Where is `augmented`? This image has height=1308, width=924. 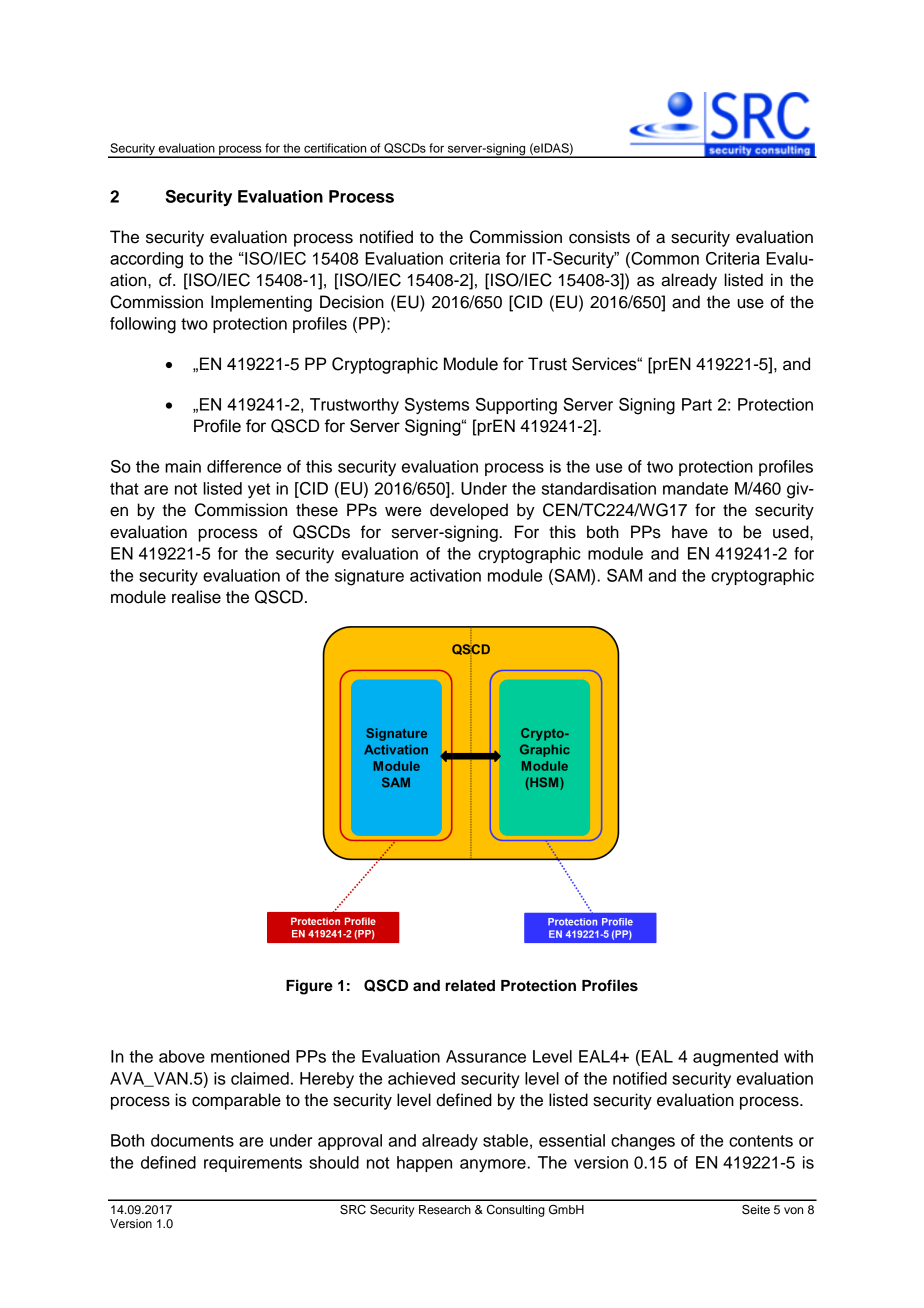 augmented is located at coordinates (735, 1058).
